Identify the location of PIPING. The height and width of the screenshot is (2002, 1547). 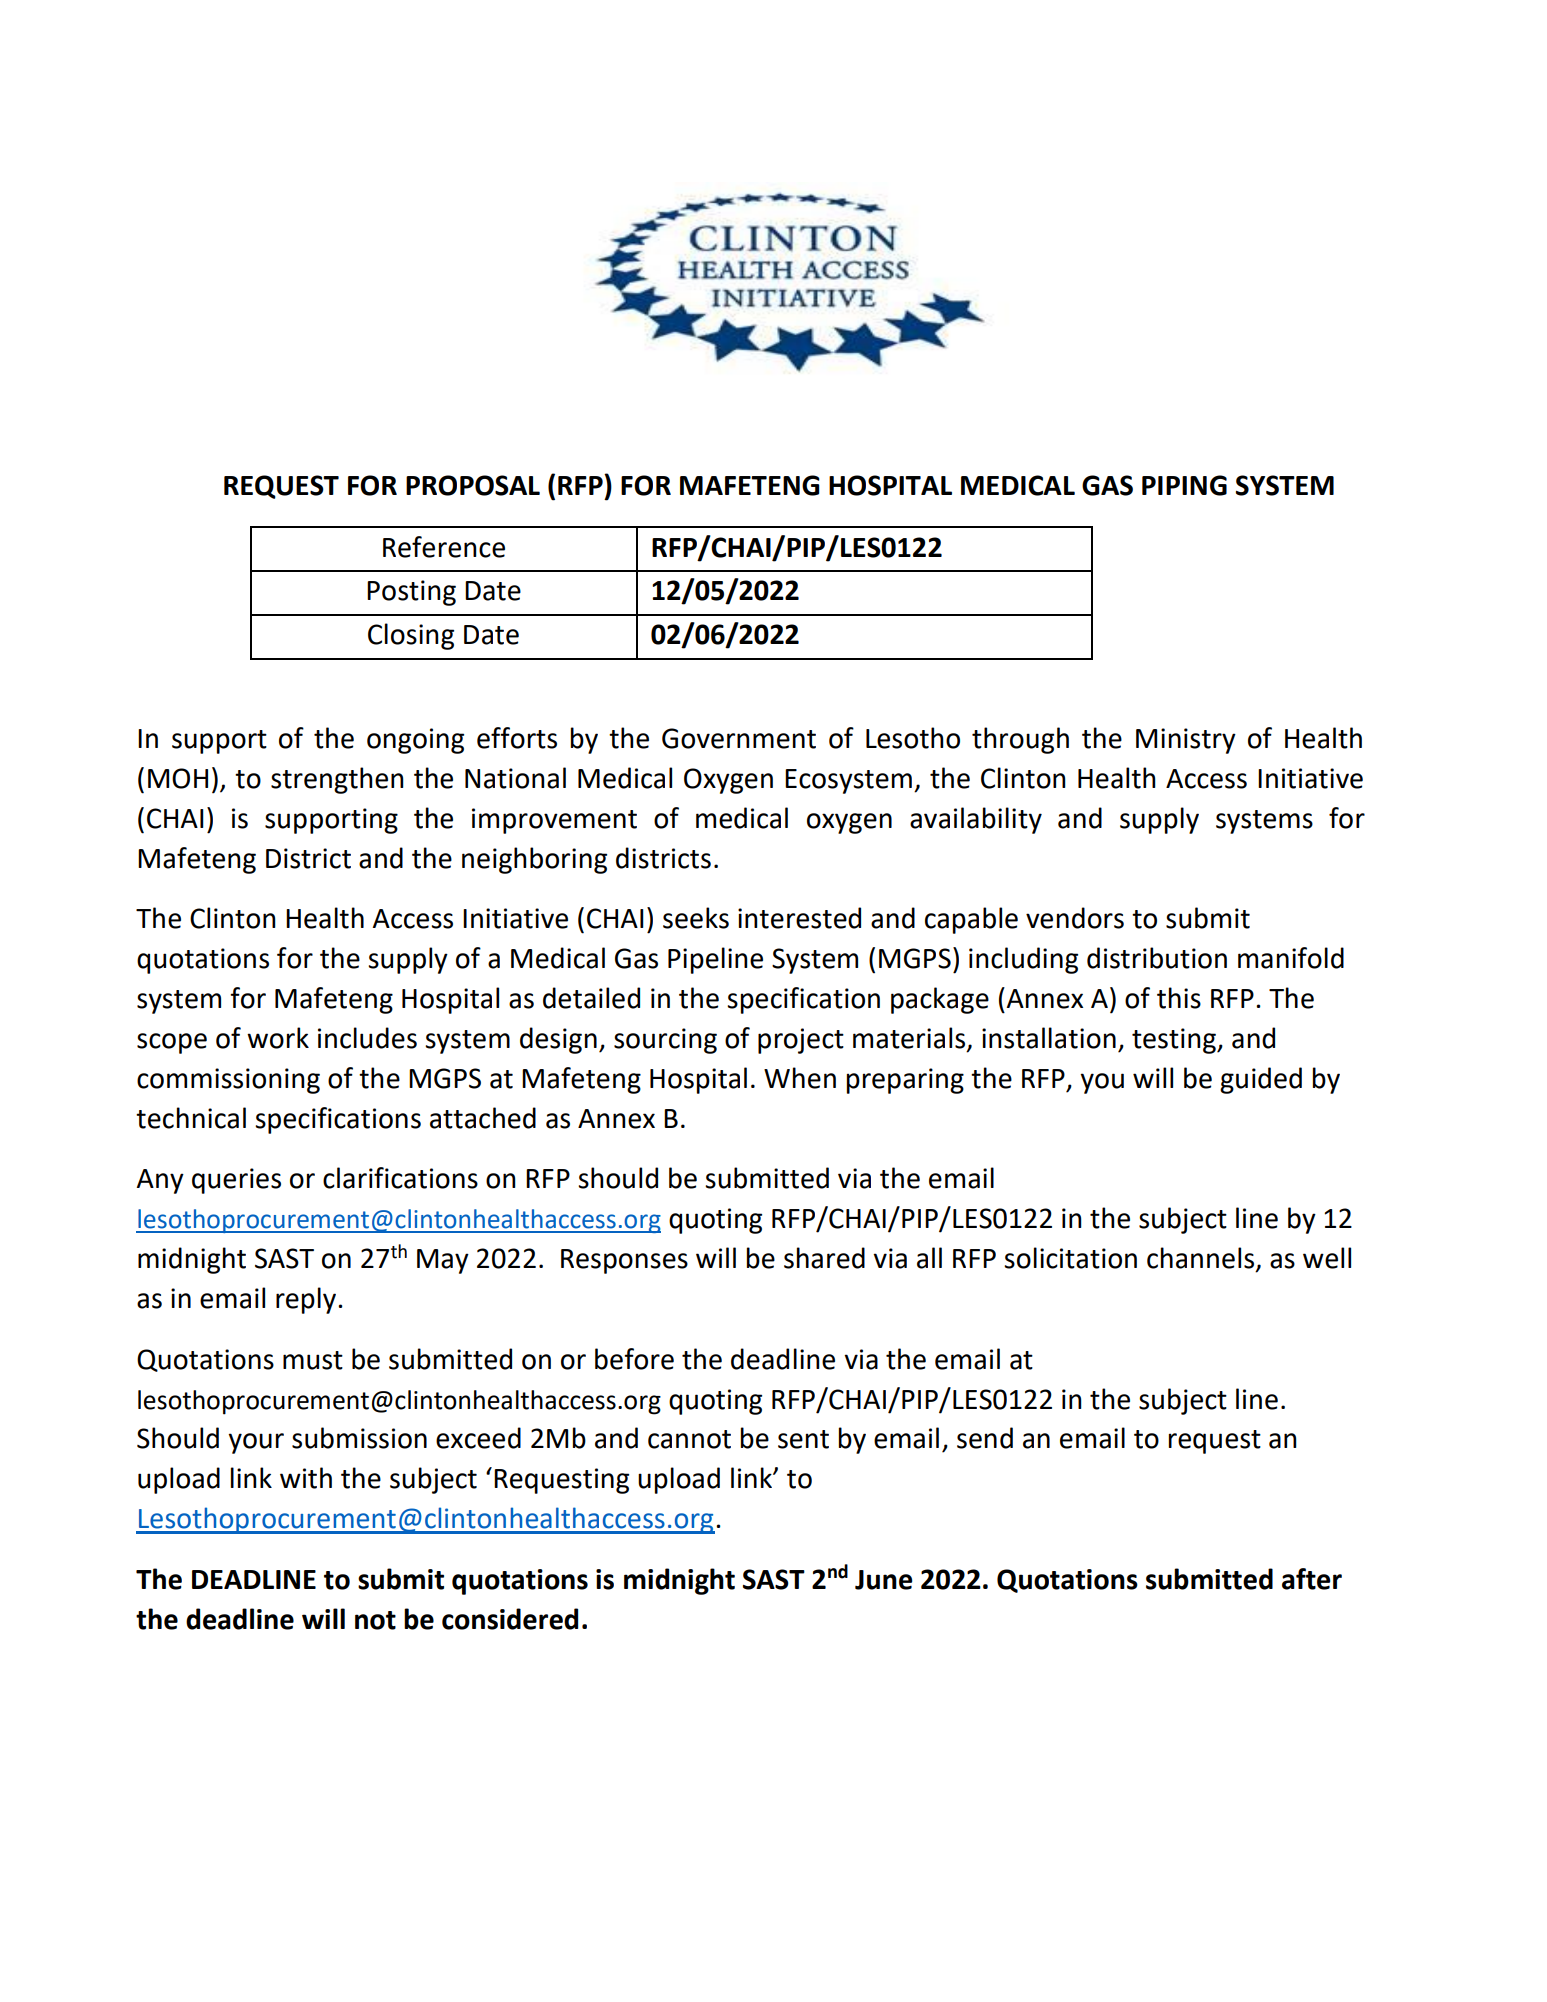
(1184, 485).
